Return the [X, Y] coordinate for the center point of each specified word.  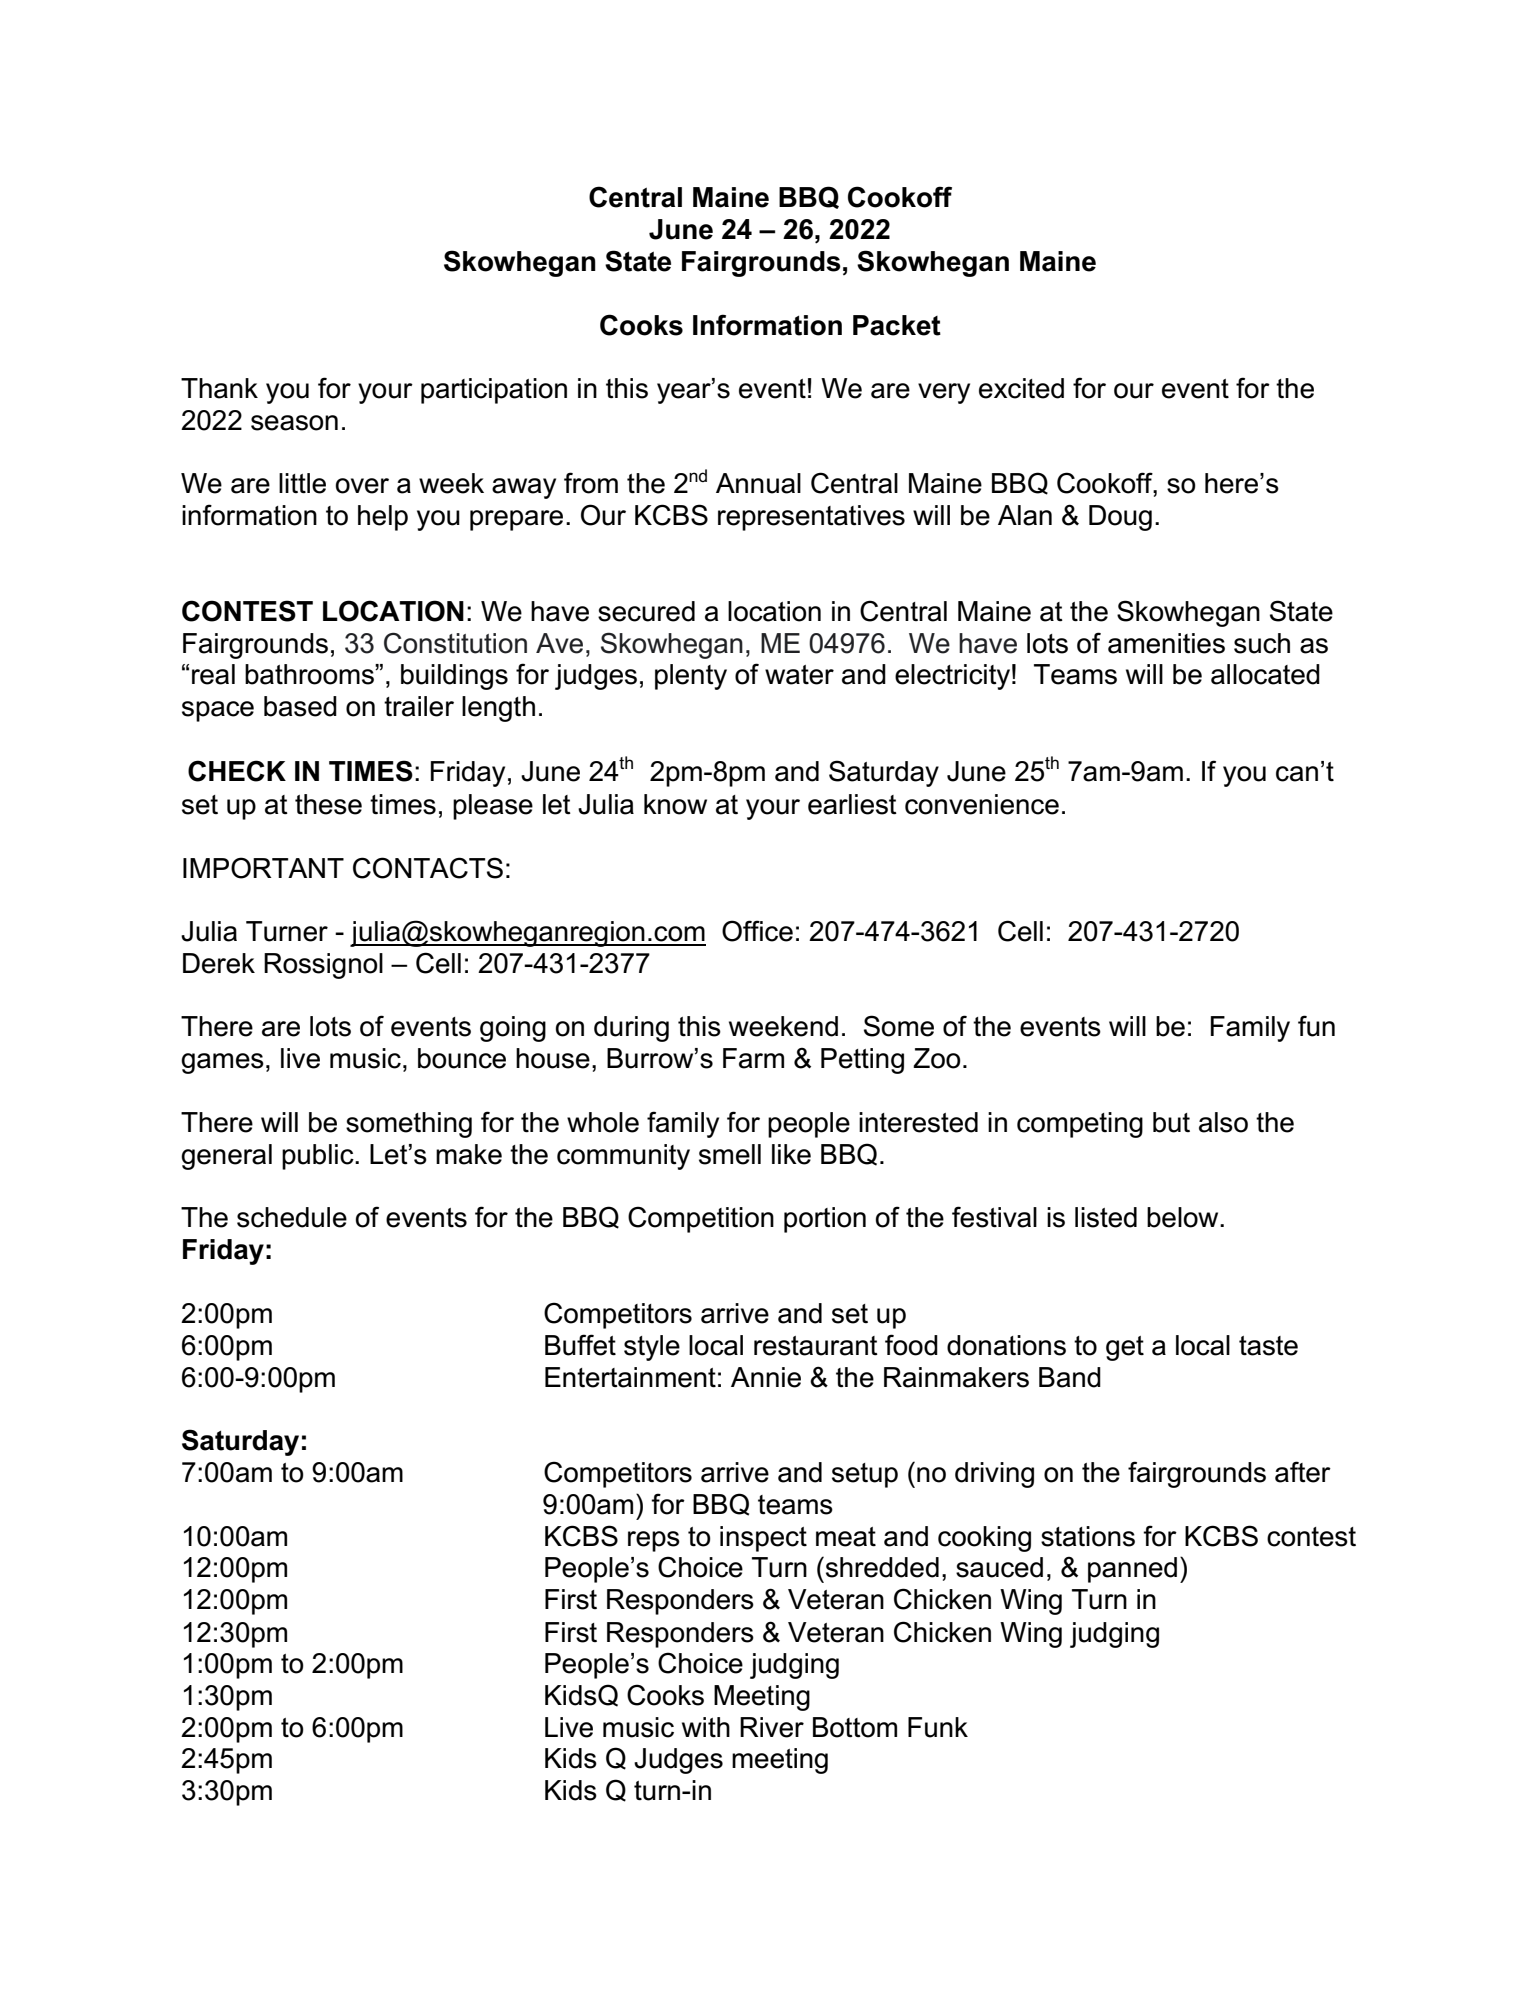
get [1125, 1348]
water [799, 675]
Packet [897, 325]
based [300, 706]
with [706, 1727]
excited [1021, 388]
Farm [753, 1058]
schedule [292, 1217]
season [294, 423]
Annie [766, 1377]
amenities [1166, 643]
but [1171, 1122]
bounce [462, 1058]
